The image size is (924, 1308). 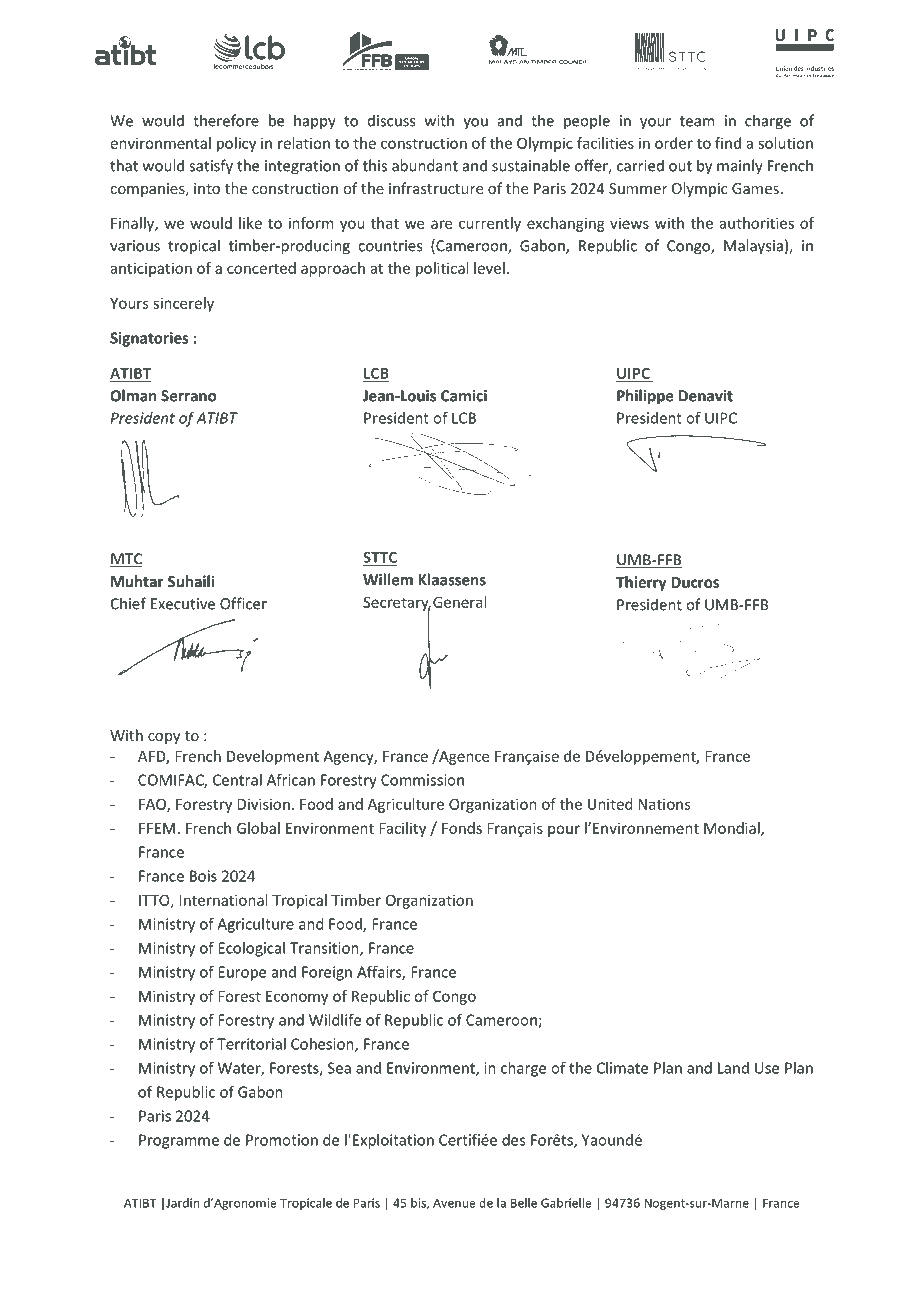 What do you see at coordinates (258, 828) in the page?
I see `Global` at bounding box center [258, 828].
